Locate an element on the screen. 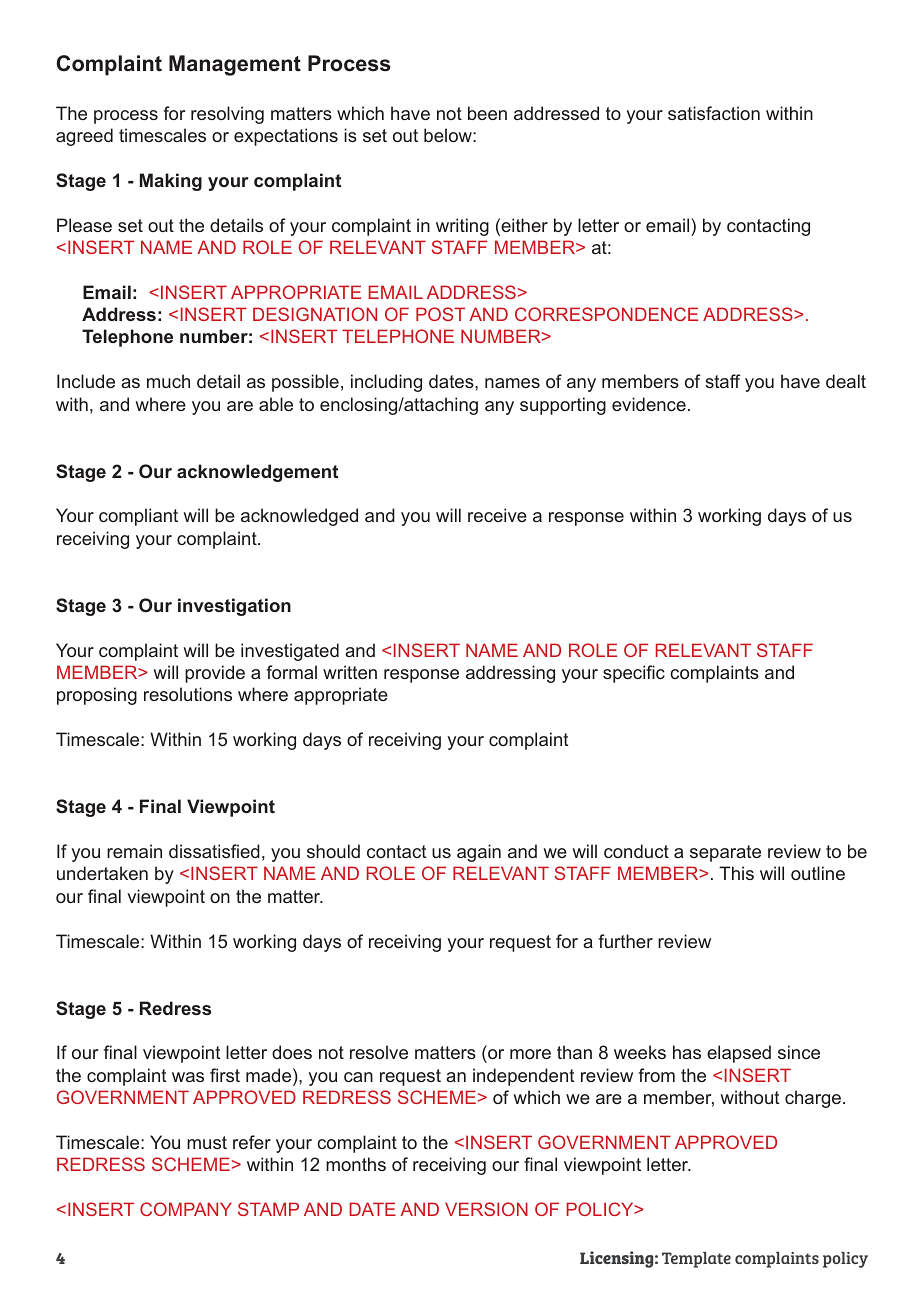  resolutions is located at coordinates (188, 694).
